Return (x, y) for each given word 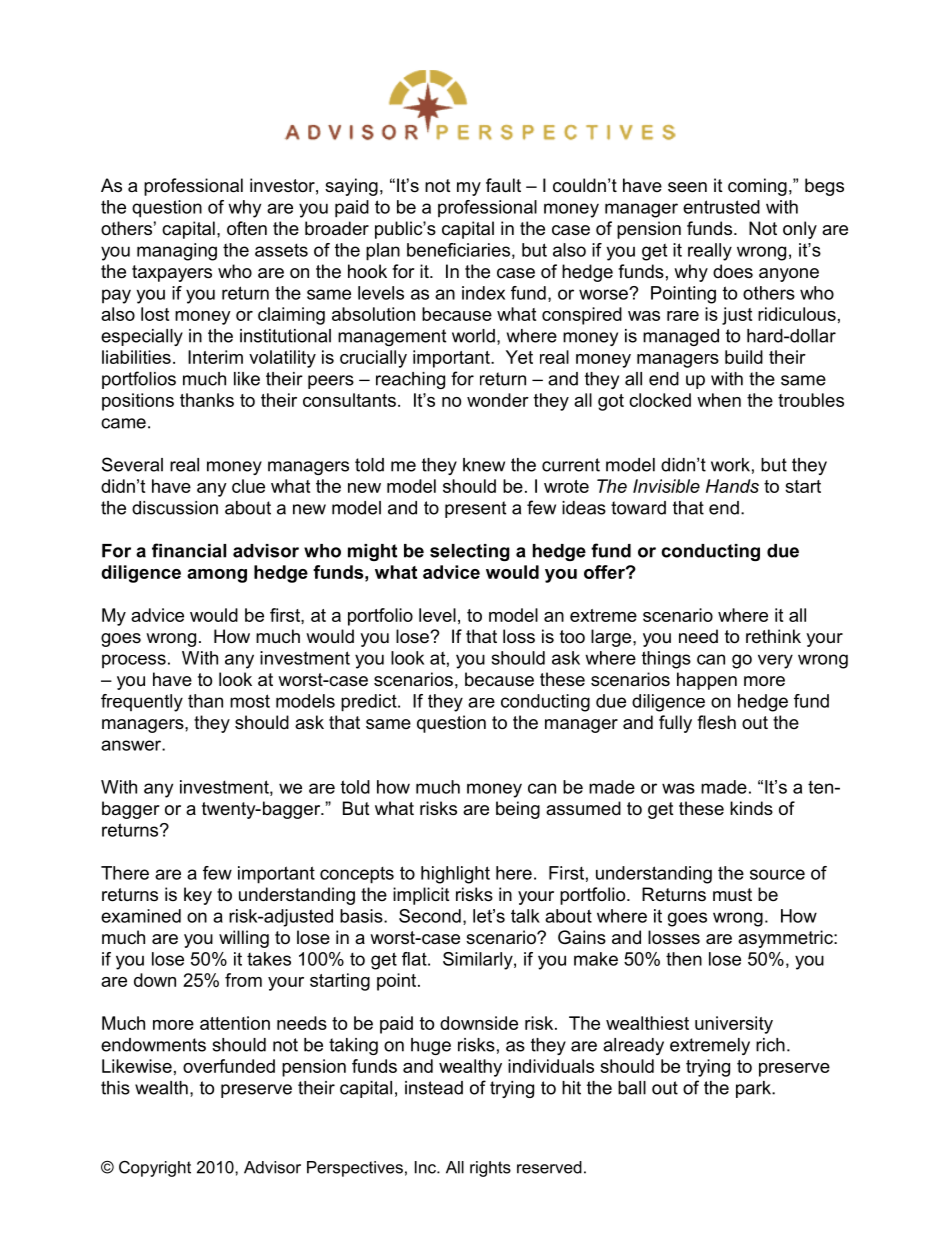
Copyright (155, 1169)
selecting (470, 552)
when (719, 400)
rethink (773, 636)
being (518, 810)
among (217, 576)
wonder (498, 400)
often (247, 228)
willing (244, 939)
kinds (751, 808)
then (684, 959)
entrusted (721, 207)
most (250, 701)
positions (138, 402)
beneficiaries (458, 250)
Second (430, 916)
